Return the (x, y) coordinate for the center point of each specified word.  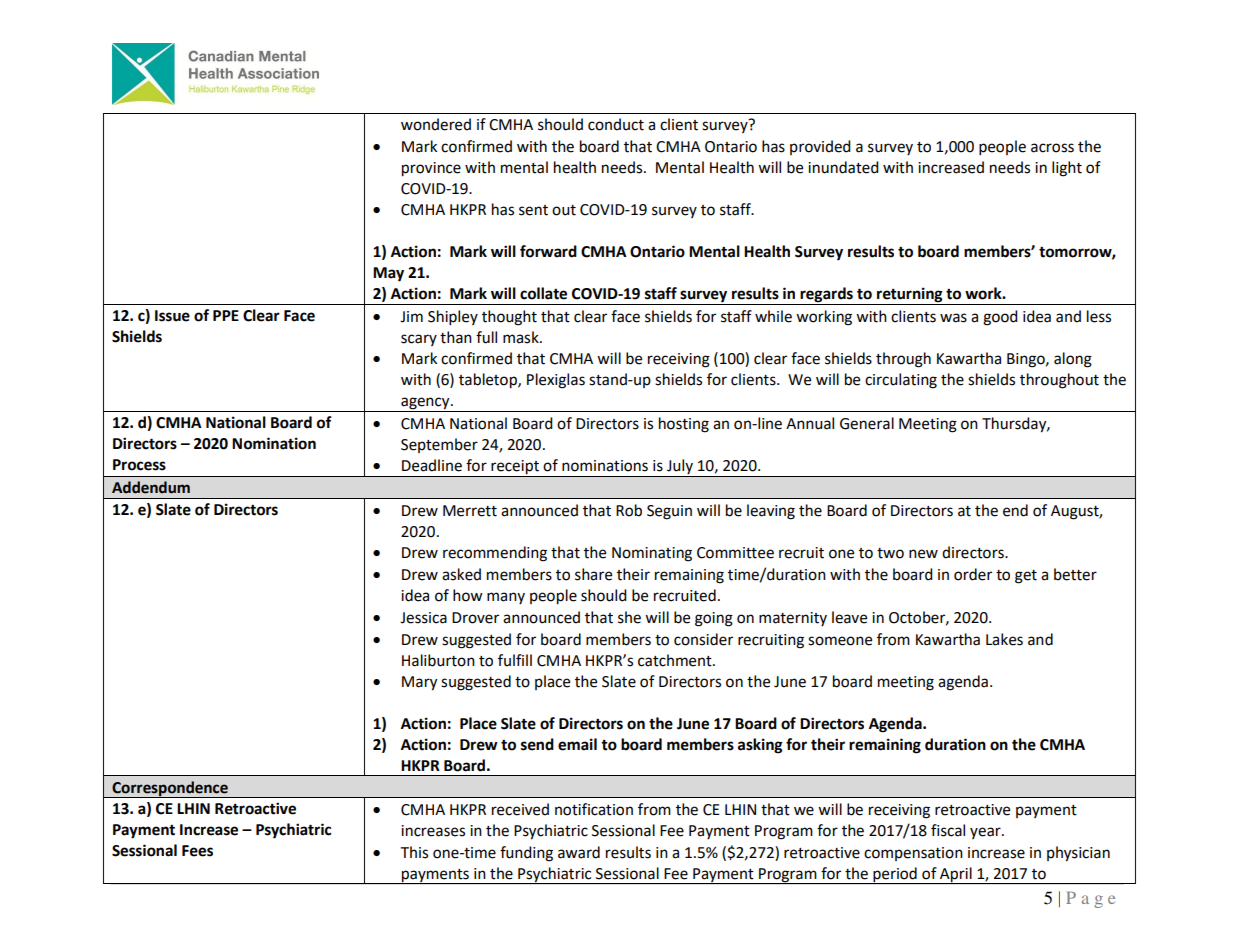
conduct (616, 124)
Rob (629, 510)
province (431, 169)
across (1052, 148)
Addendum (151, 487)
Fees (197, 851)
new (923, 554)
